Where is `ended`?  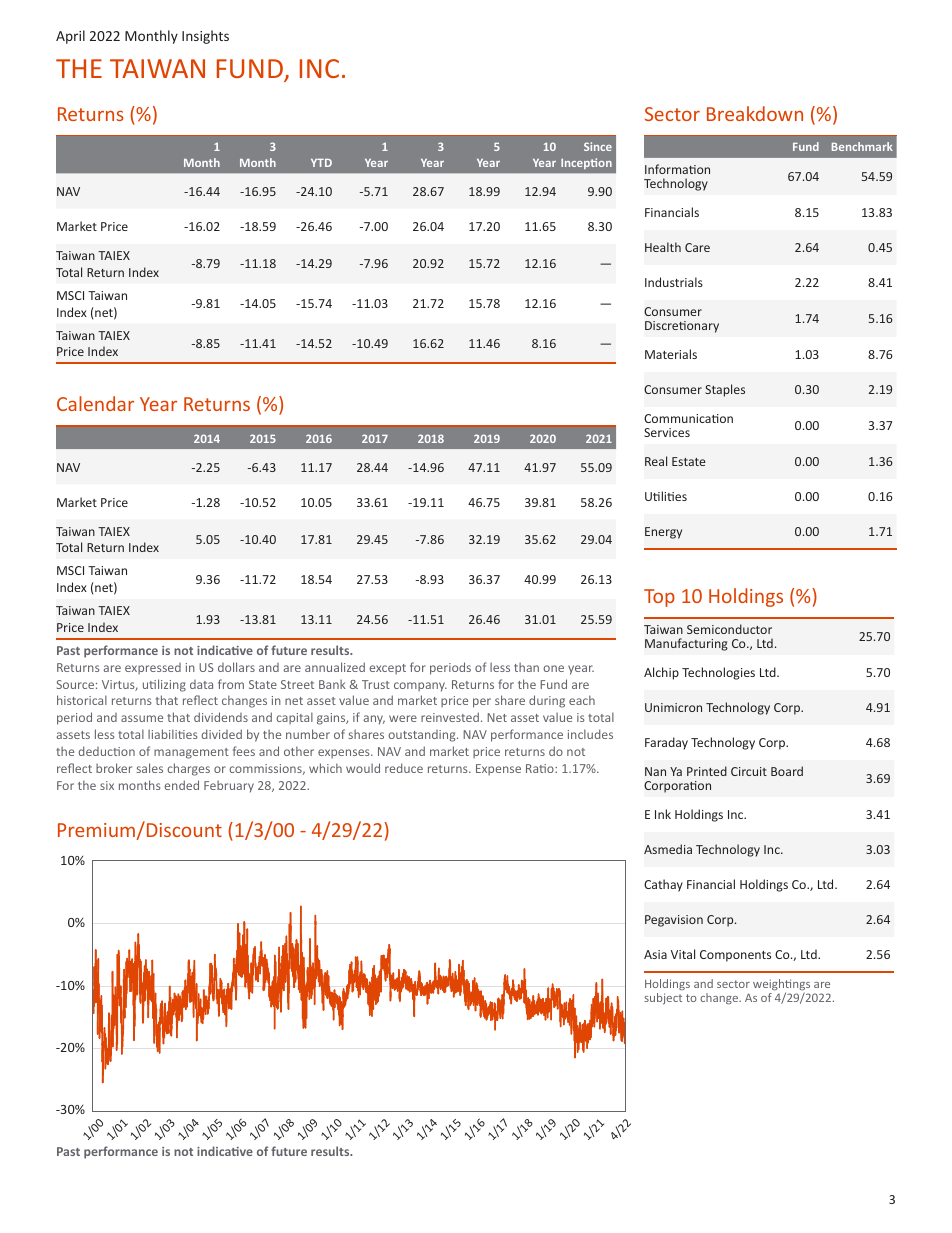
ended is located at coordinates (182, 785).
